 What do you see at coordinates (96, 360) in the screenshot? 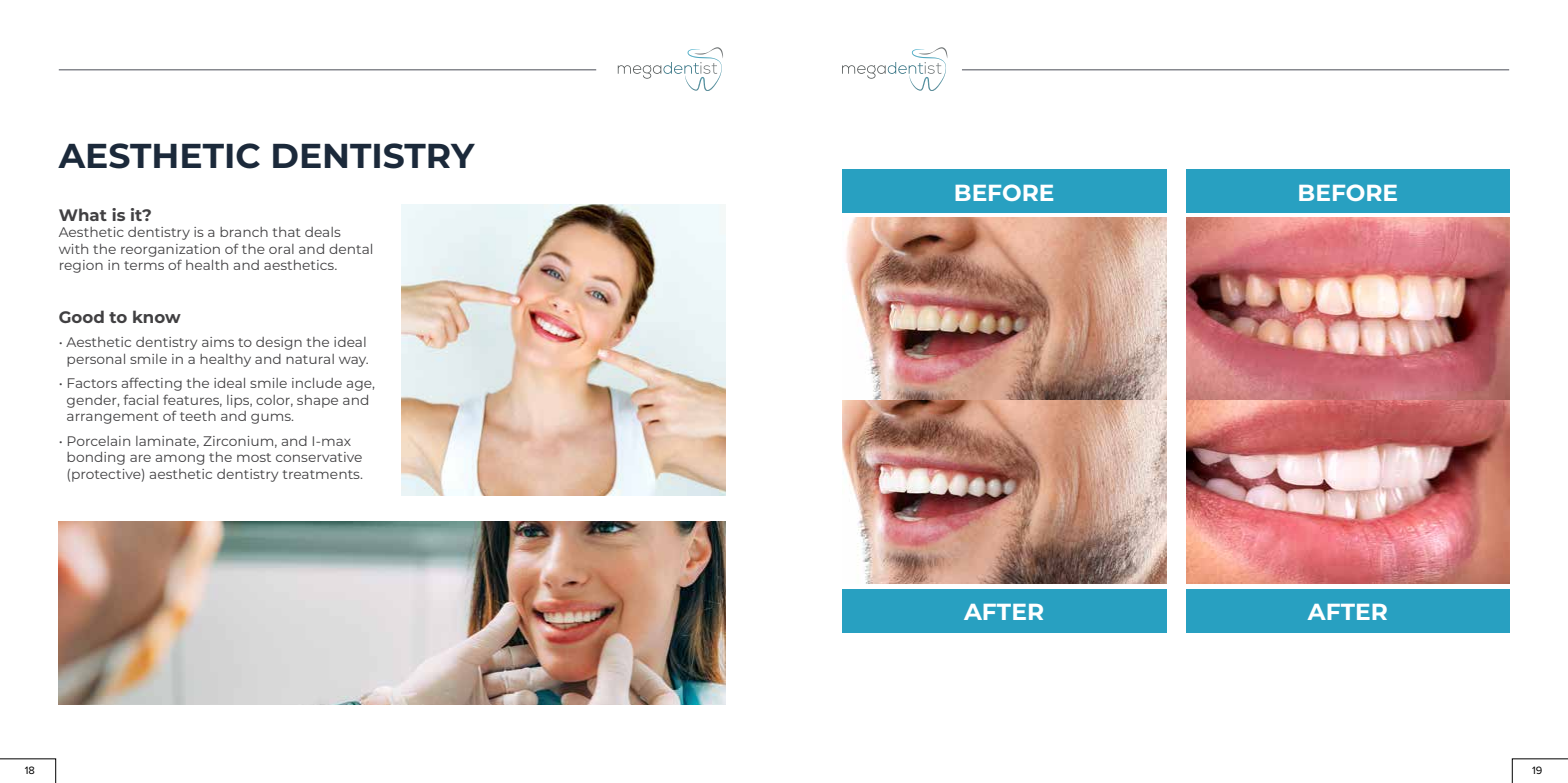
I see `personal` at bounding box center [96, 360].
